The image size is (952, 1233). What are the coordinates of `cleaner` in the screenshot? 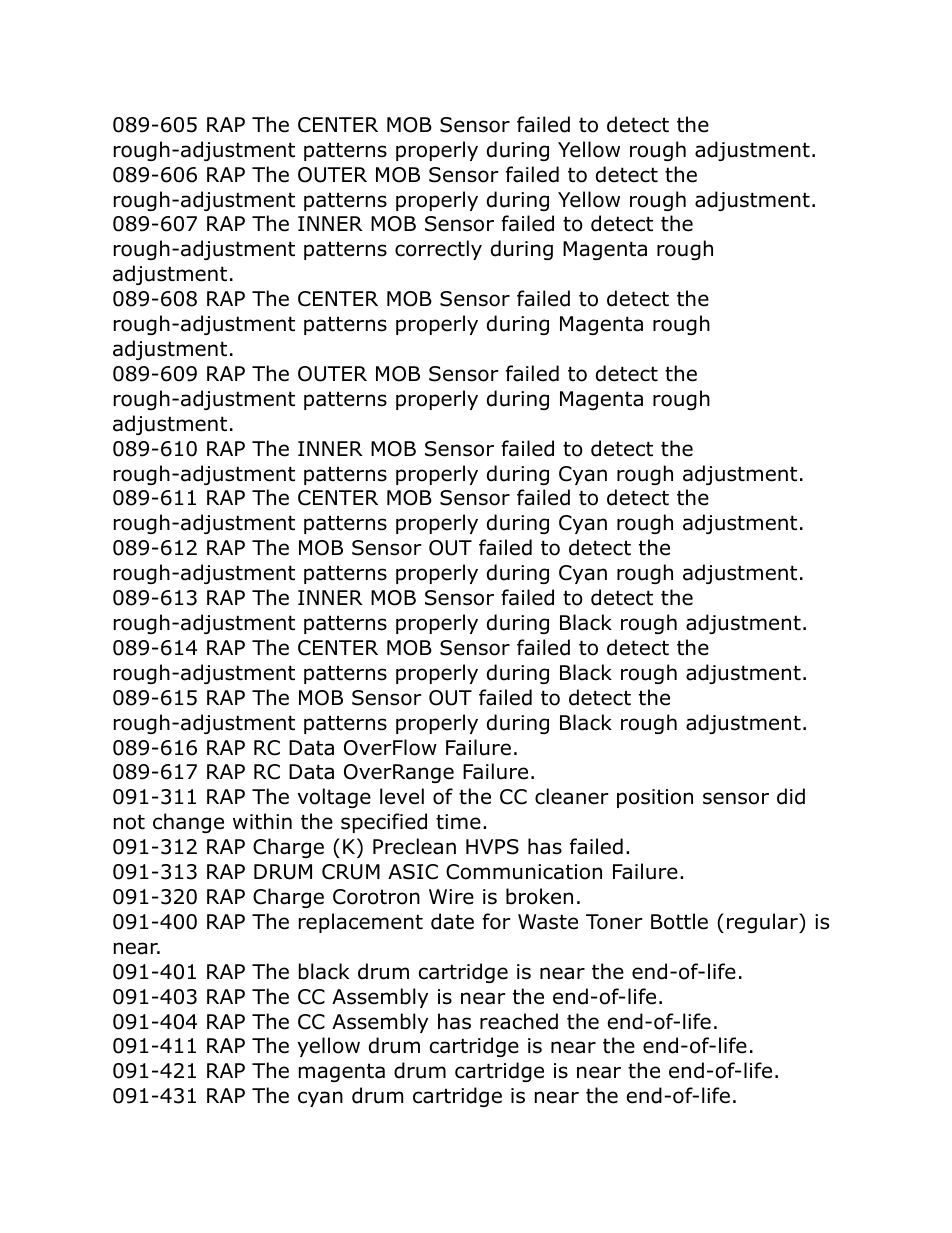 It's located at (572, 796).
